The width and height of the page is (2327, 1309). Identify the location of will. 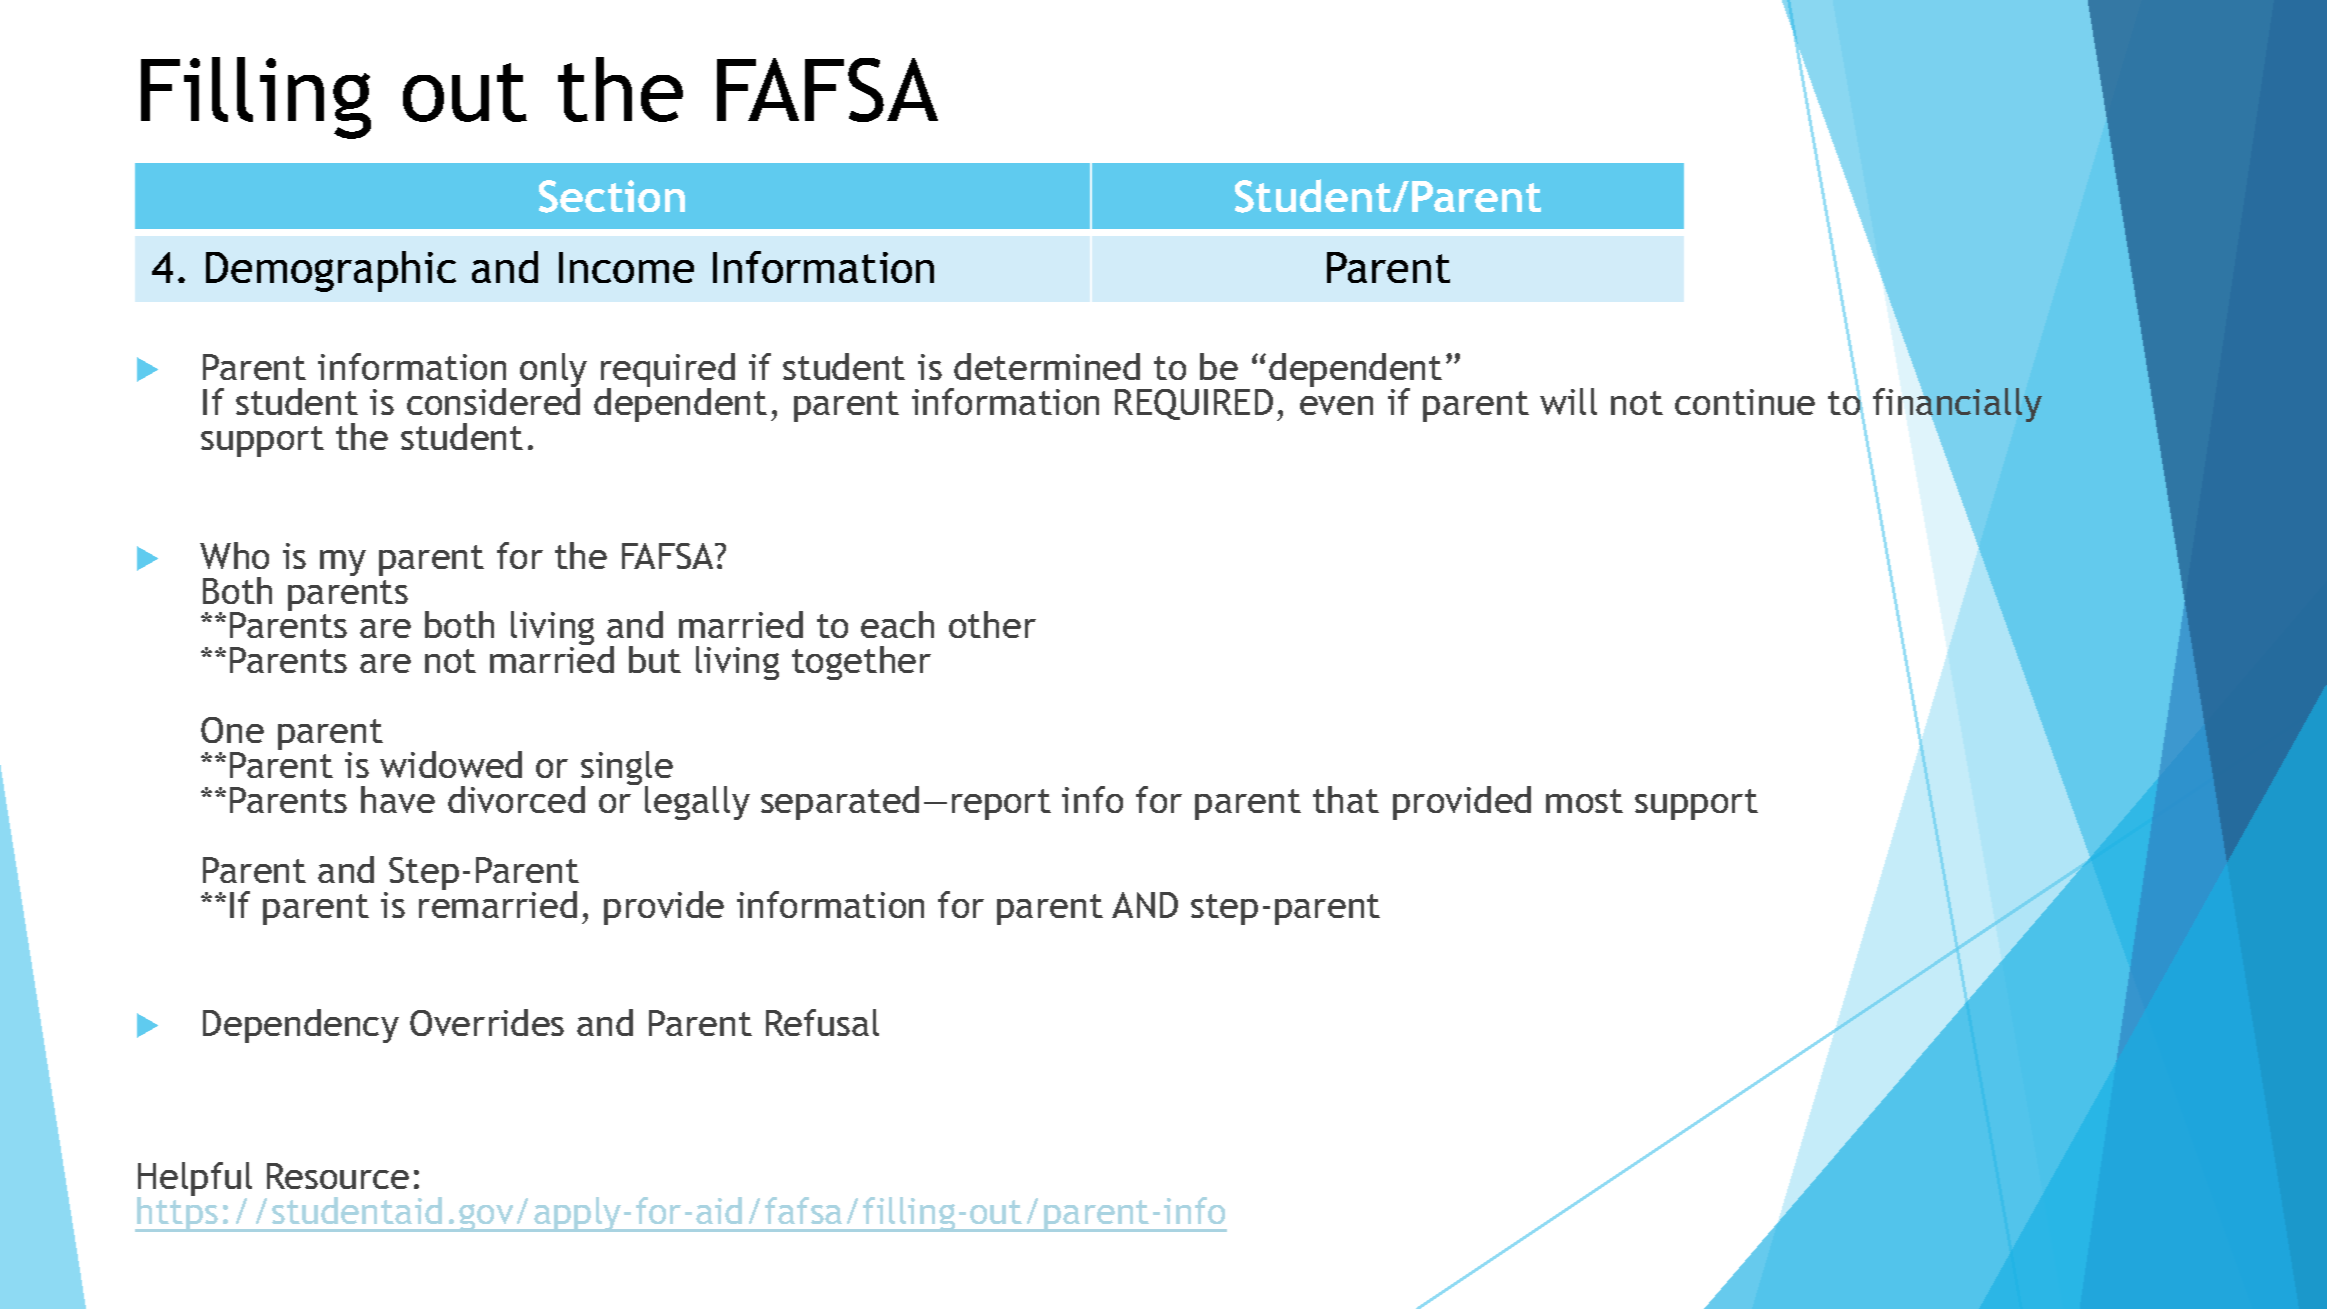
(1568, 401).
